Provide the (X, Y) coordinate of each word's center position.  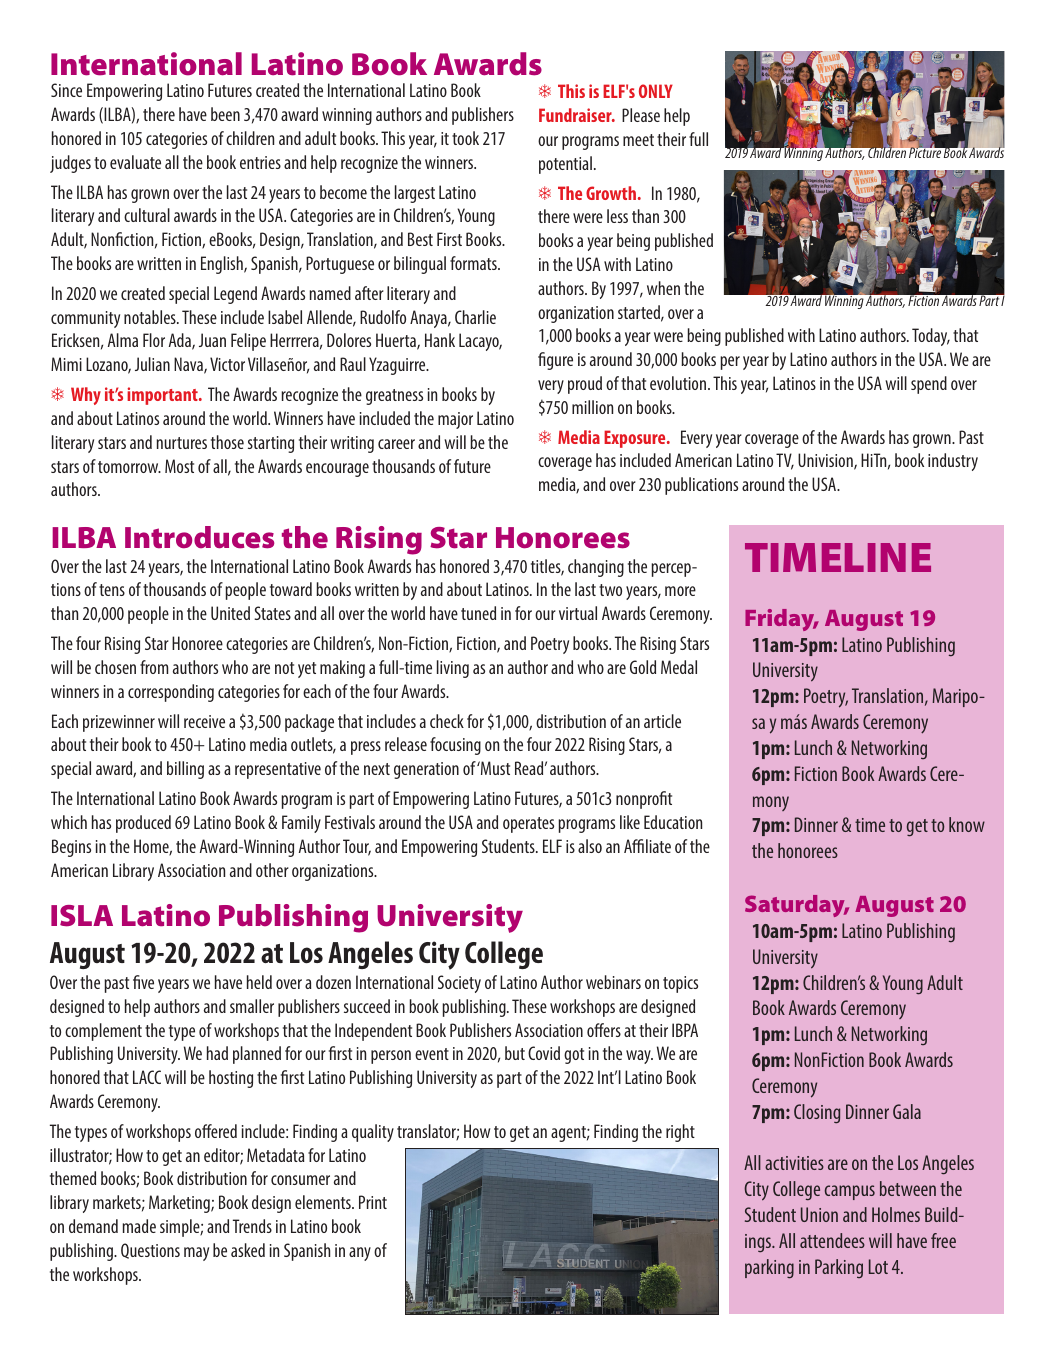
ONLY (656, 91)
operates (528, 825)
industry (953, 462)
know (967, 824)
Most (179, 466)
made (139, 1226)
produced (143, 824)
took (465, 138)
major (455, 420)
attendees (832, 1240)
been (225, 114)
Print (373, 1202)
